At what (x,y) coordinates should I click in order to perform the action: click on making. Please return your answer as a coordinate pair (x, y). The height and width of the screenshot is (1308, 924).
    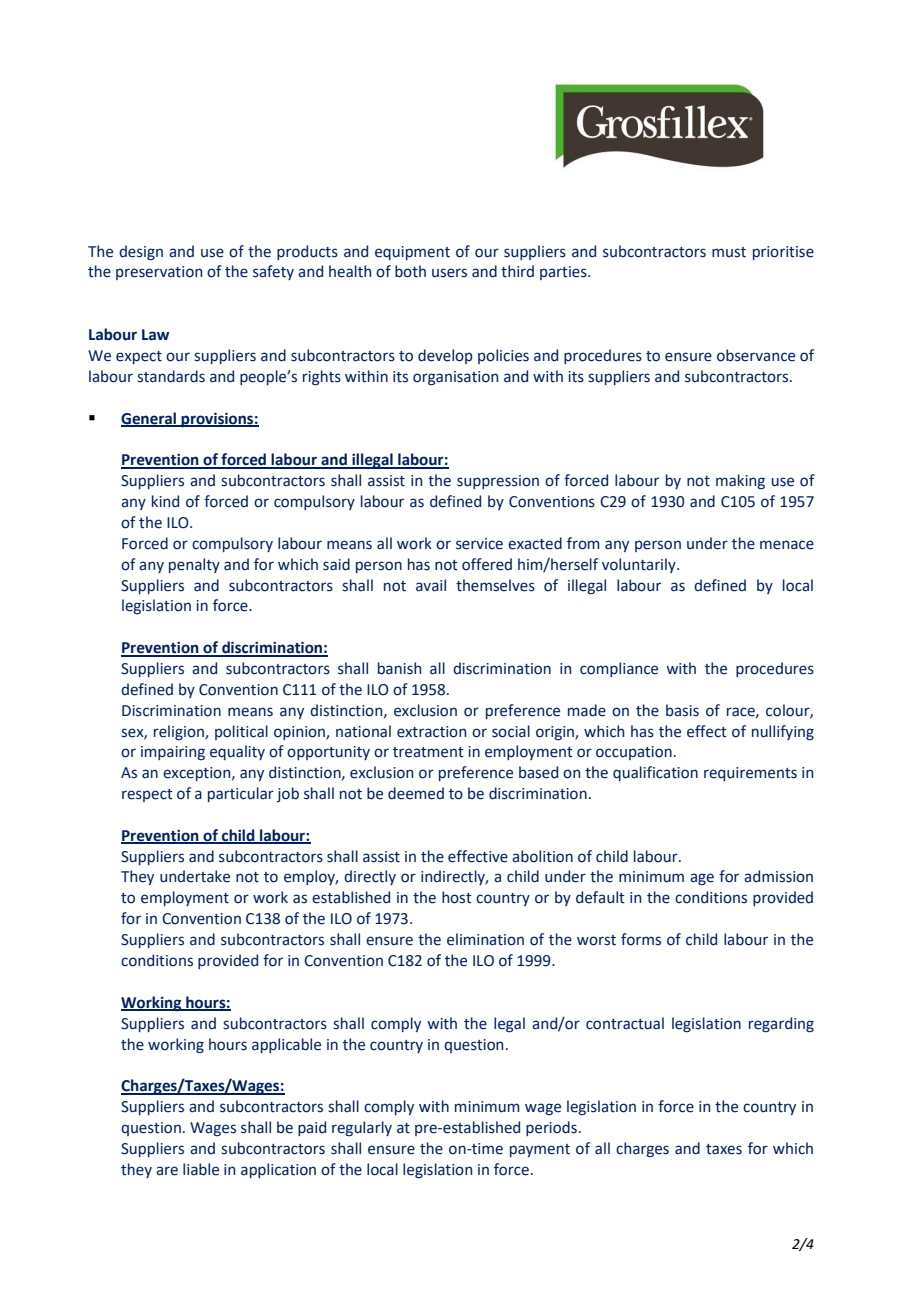
    Looking at the image, I should click on (740, 481).
